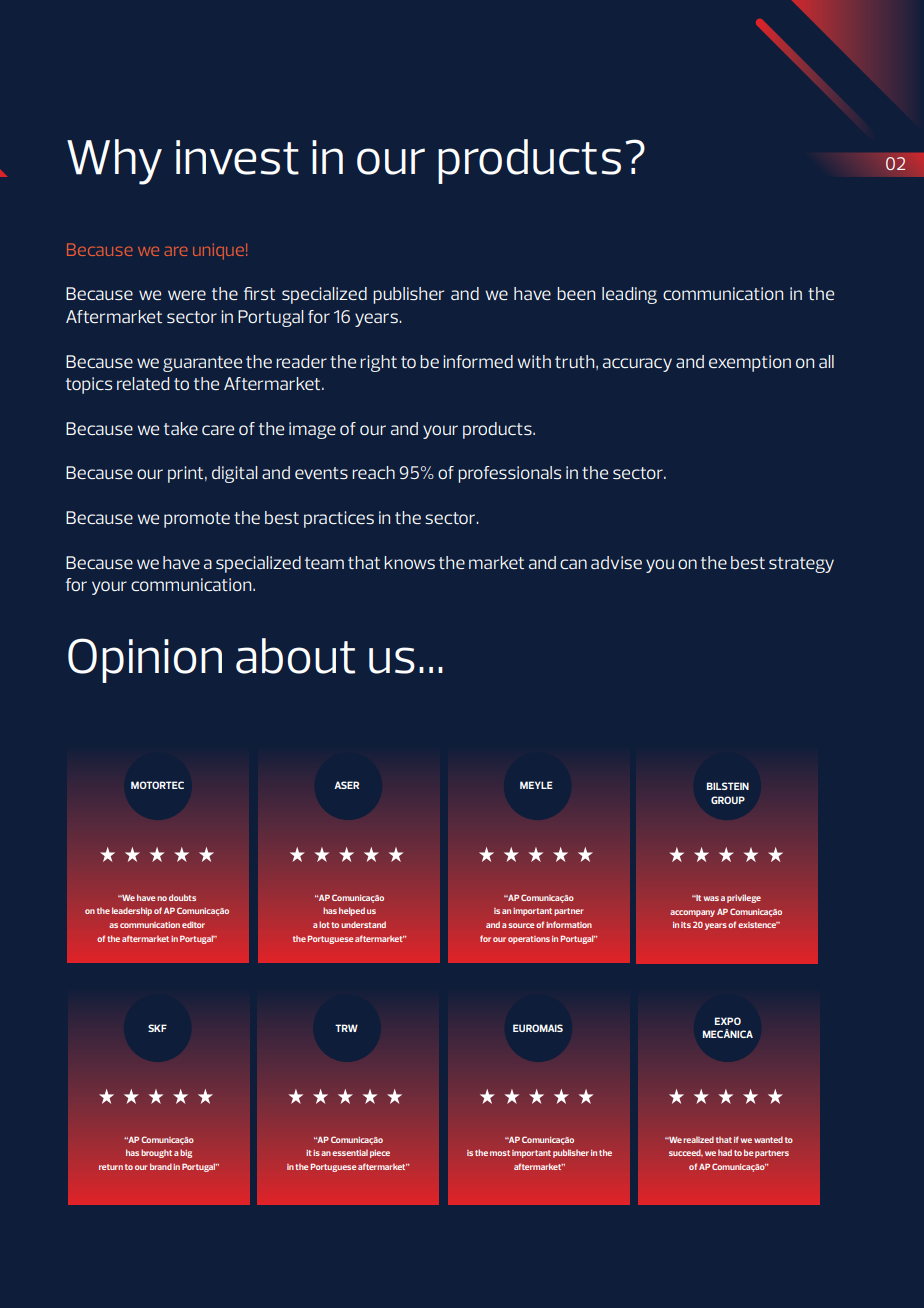  I want to click on promote, so click(197, 520).
